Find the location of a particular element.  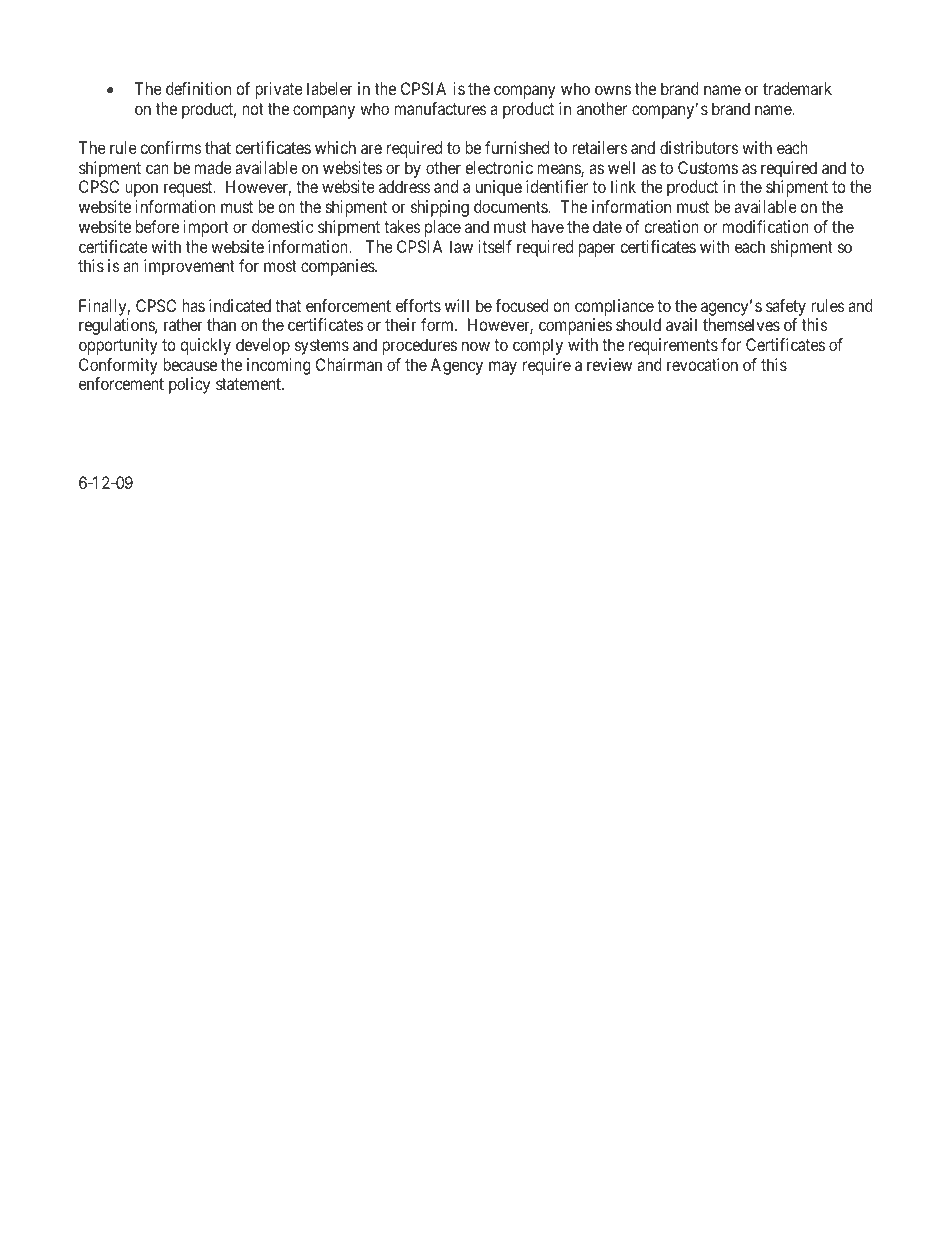

may is located at coordinates (503, 368).
